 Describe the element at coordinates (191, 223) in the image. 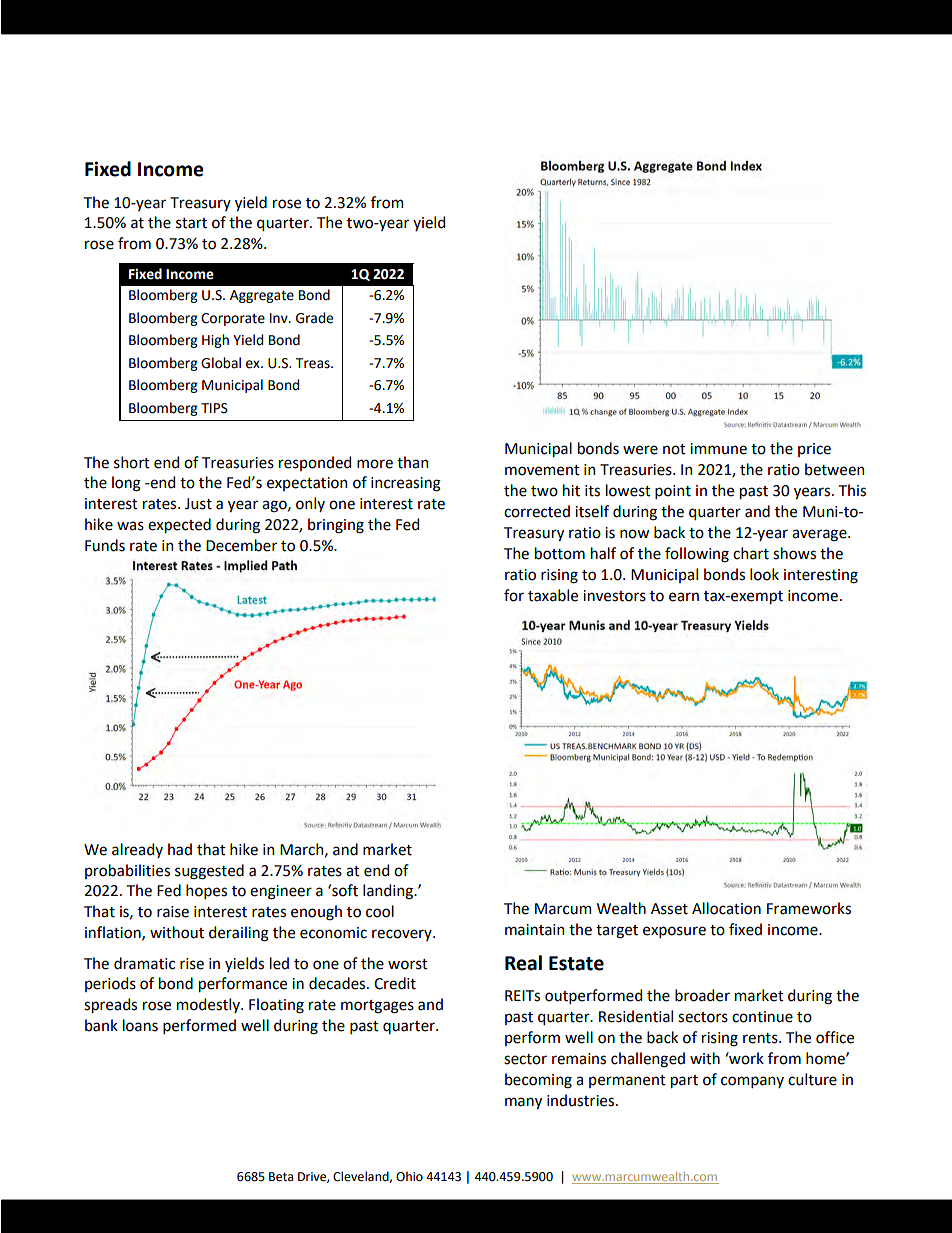

I see `start` at that location.
